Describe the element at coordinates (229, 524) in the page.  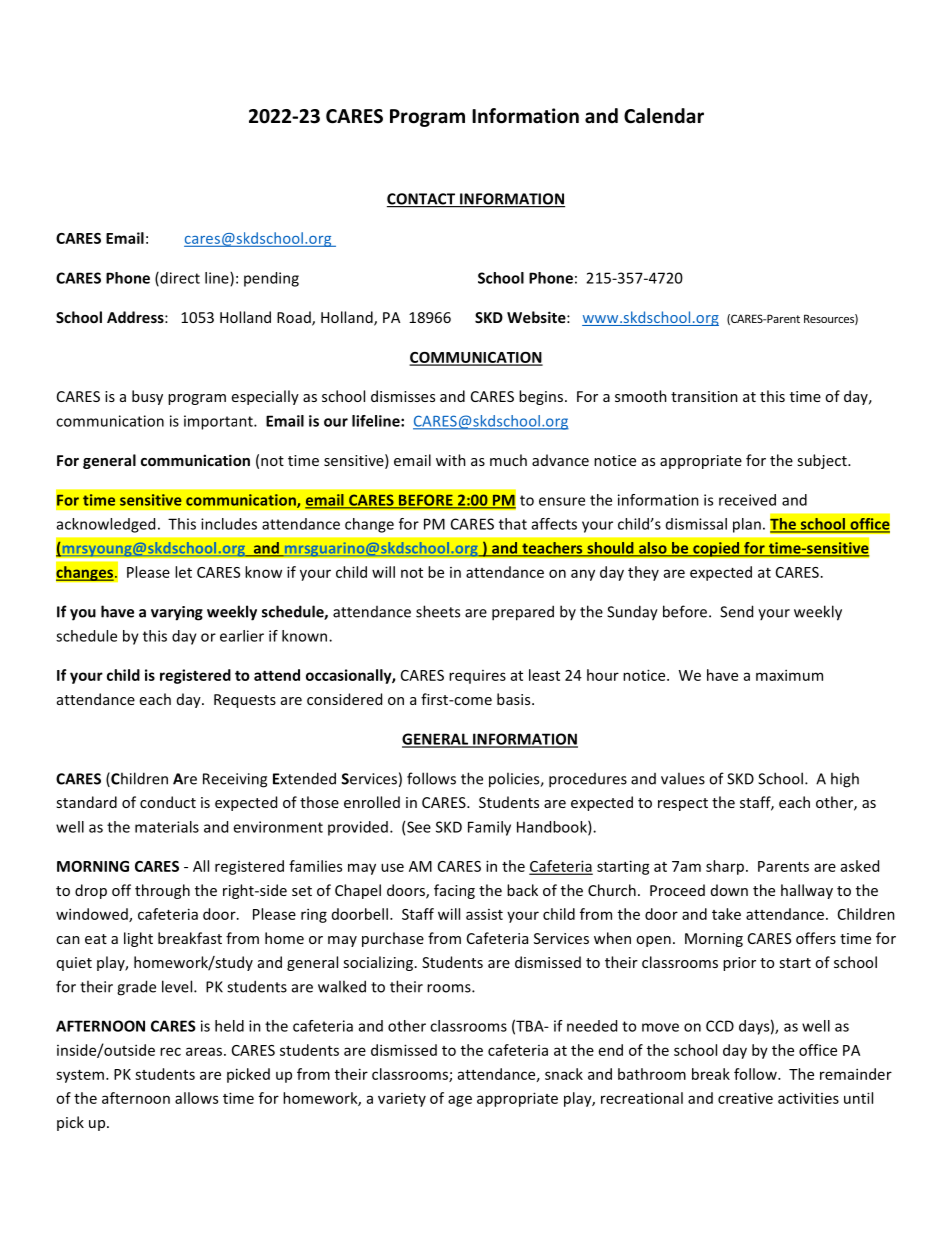
I see `includes` at that location.
